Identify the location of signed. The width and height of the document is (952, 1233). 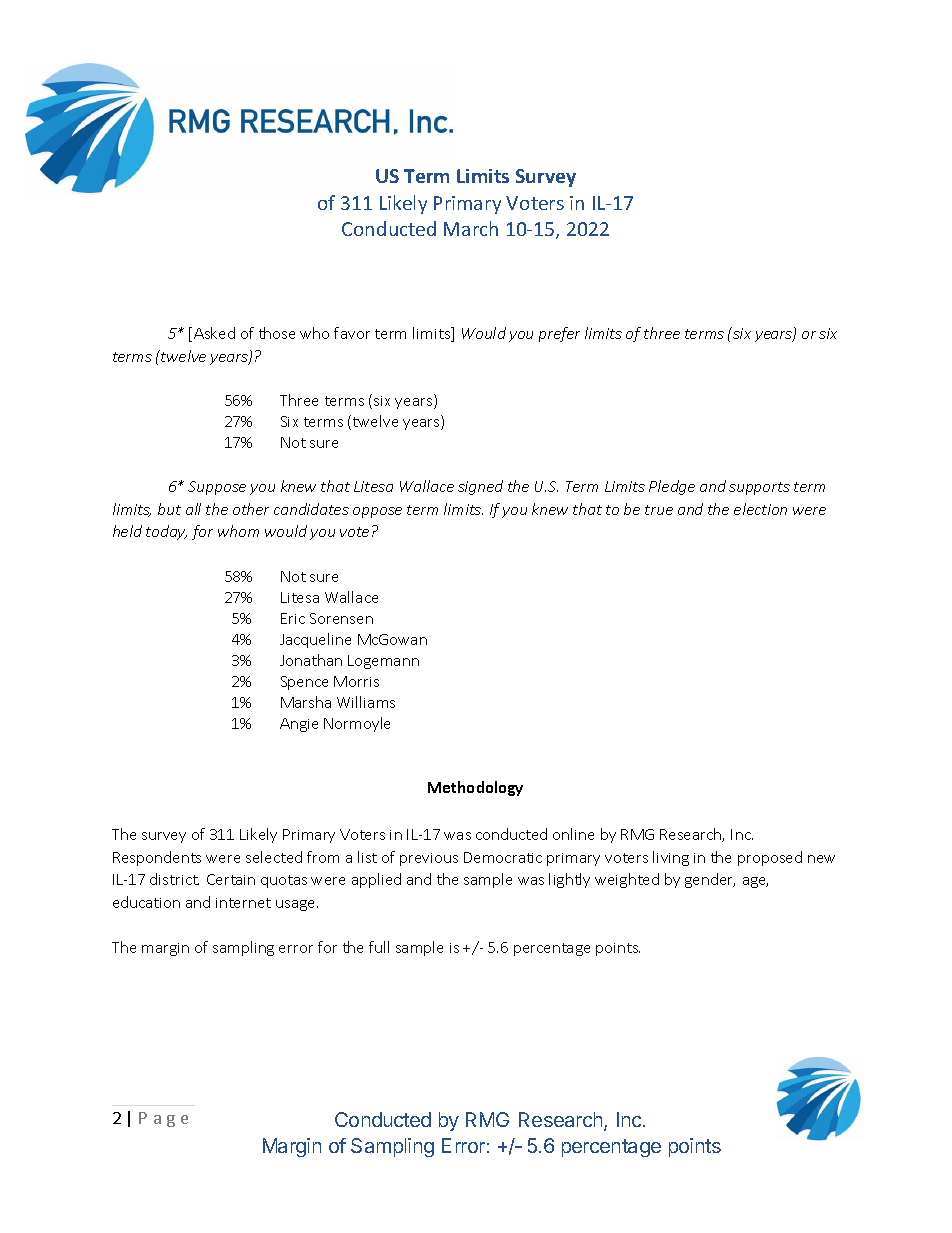
(480, 487).
